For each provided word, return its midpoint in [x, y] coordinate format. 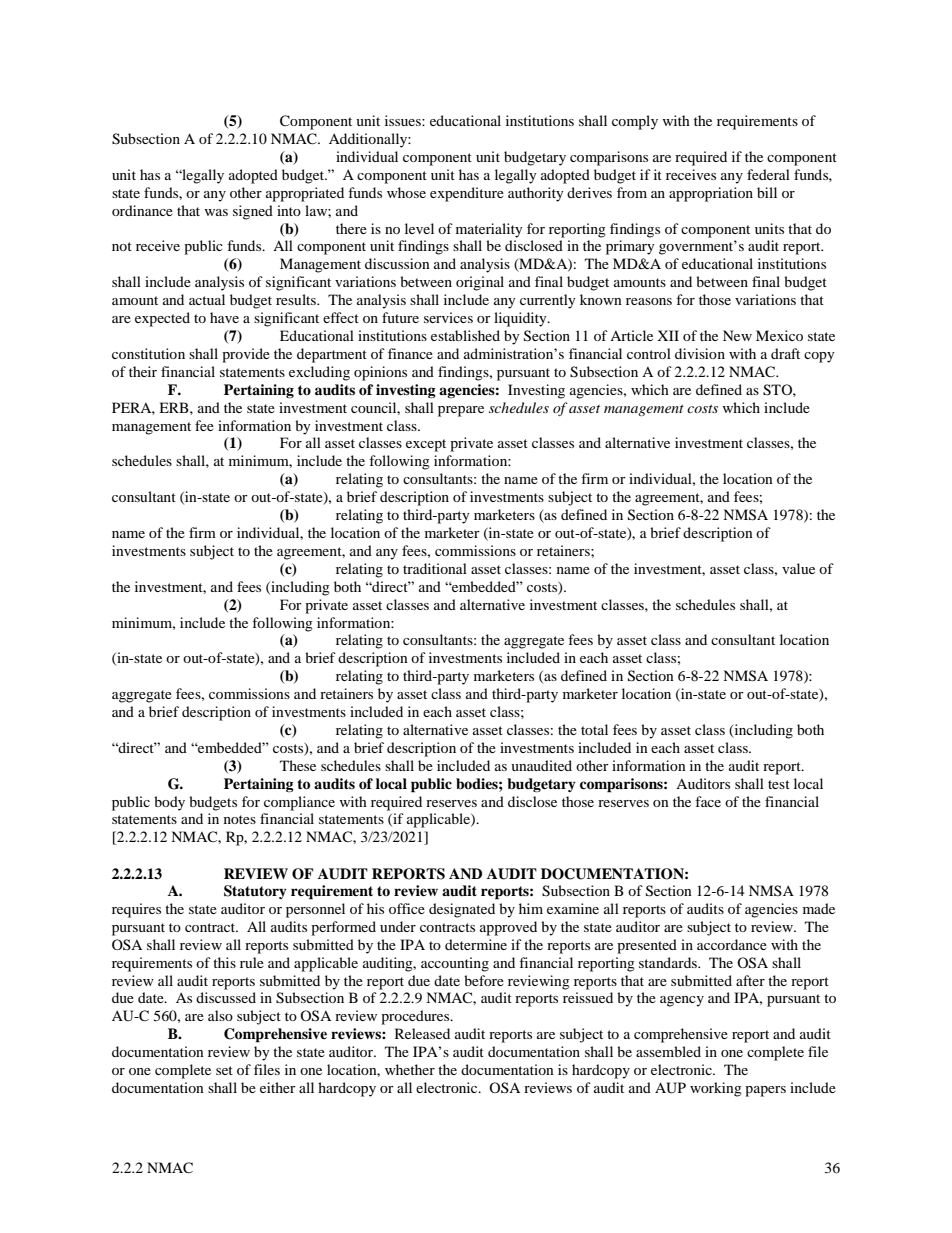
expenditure [467, 194]
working [716, 1089]
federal [768, 174]
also [220, 1015]
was [216, 212]
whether [410, 1069]
